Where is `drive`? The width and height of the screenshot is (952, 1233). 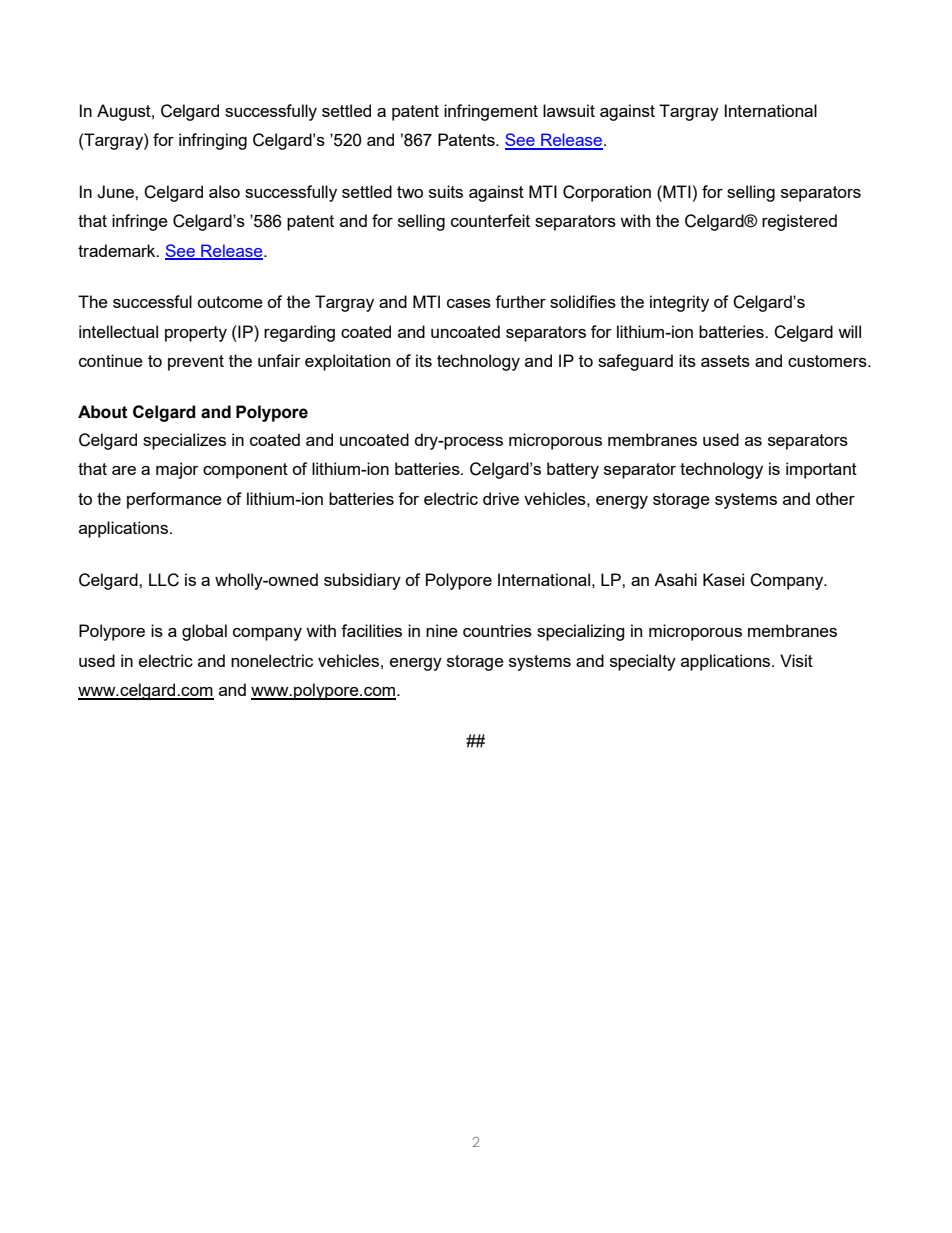
drive is located at coordinates (501, 498).
